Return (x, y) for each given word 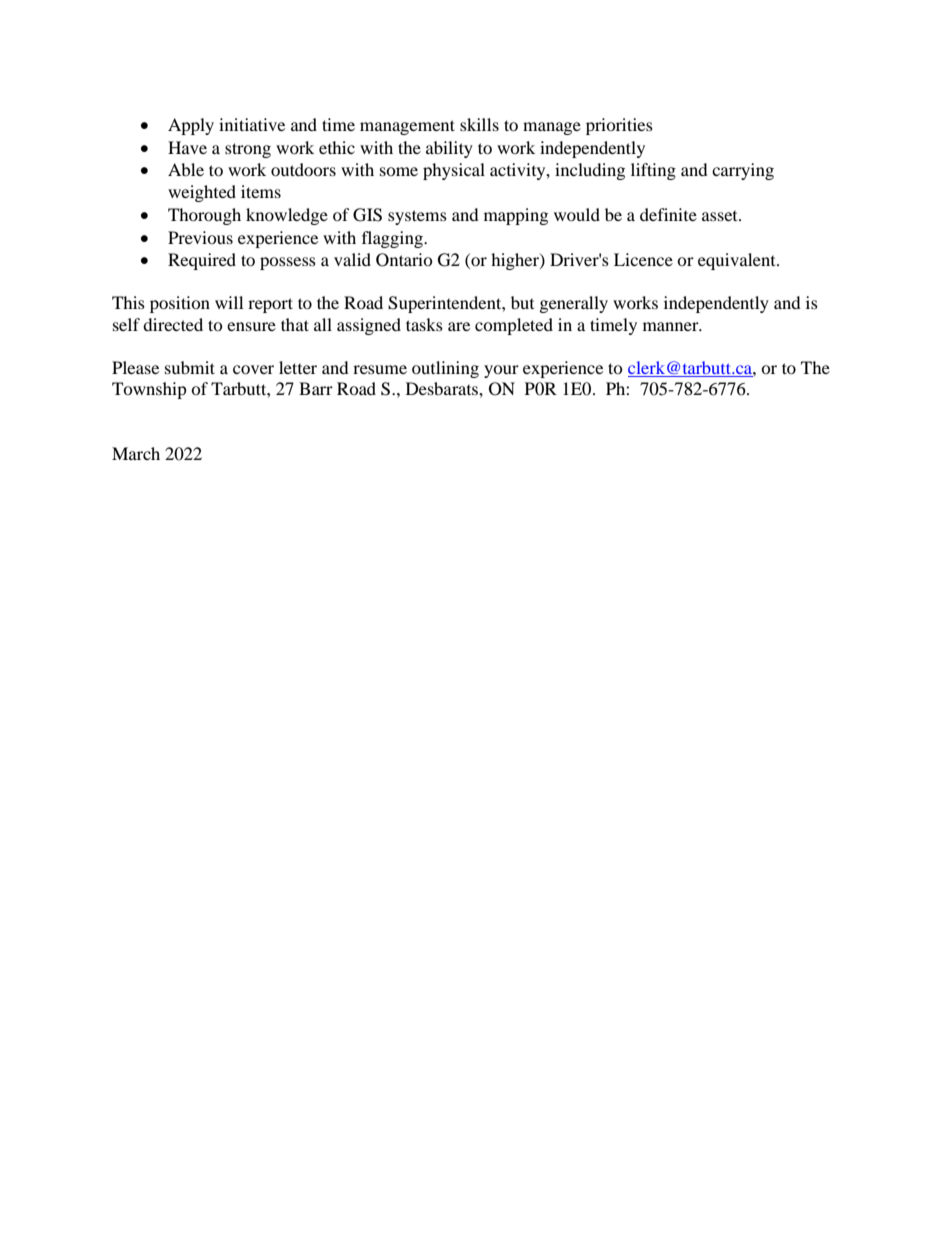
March (136, 453)
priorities (619, 126)
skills (479, 124)
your (501, 371)
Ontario (404, 260)
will (229, 302)
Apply (191, 126)
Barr (316, 388)
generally (574, 304)
